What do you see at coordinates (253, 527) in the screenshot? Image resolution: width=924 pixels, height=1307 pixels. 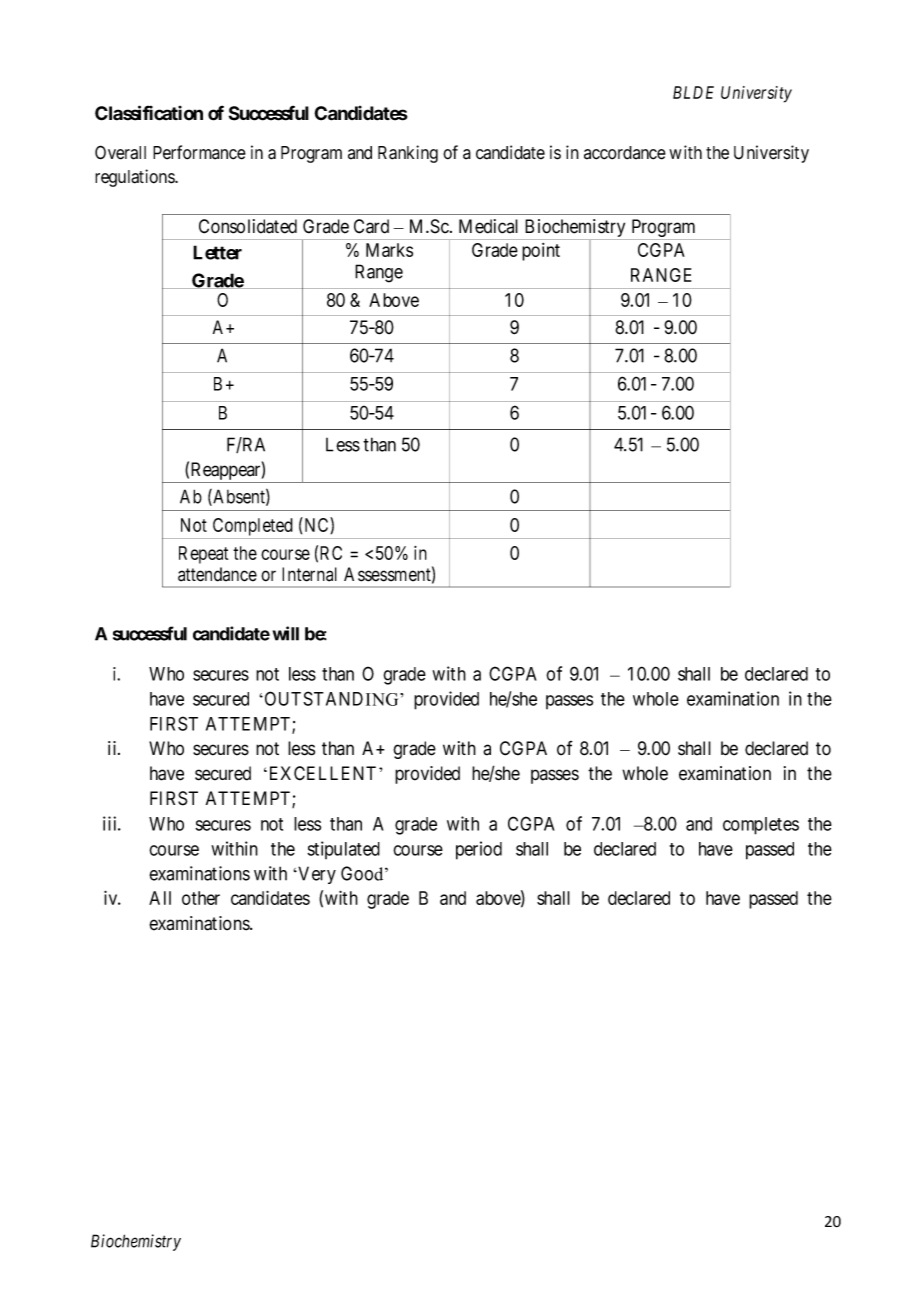 I see `Completed` at bounding box center [253, 527].
